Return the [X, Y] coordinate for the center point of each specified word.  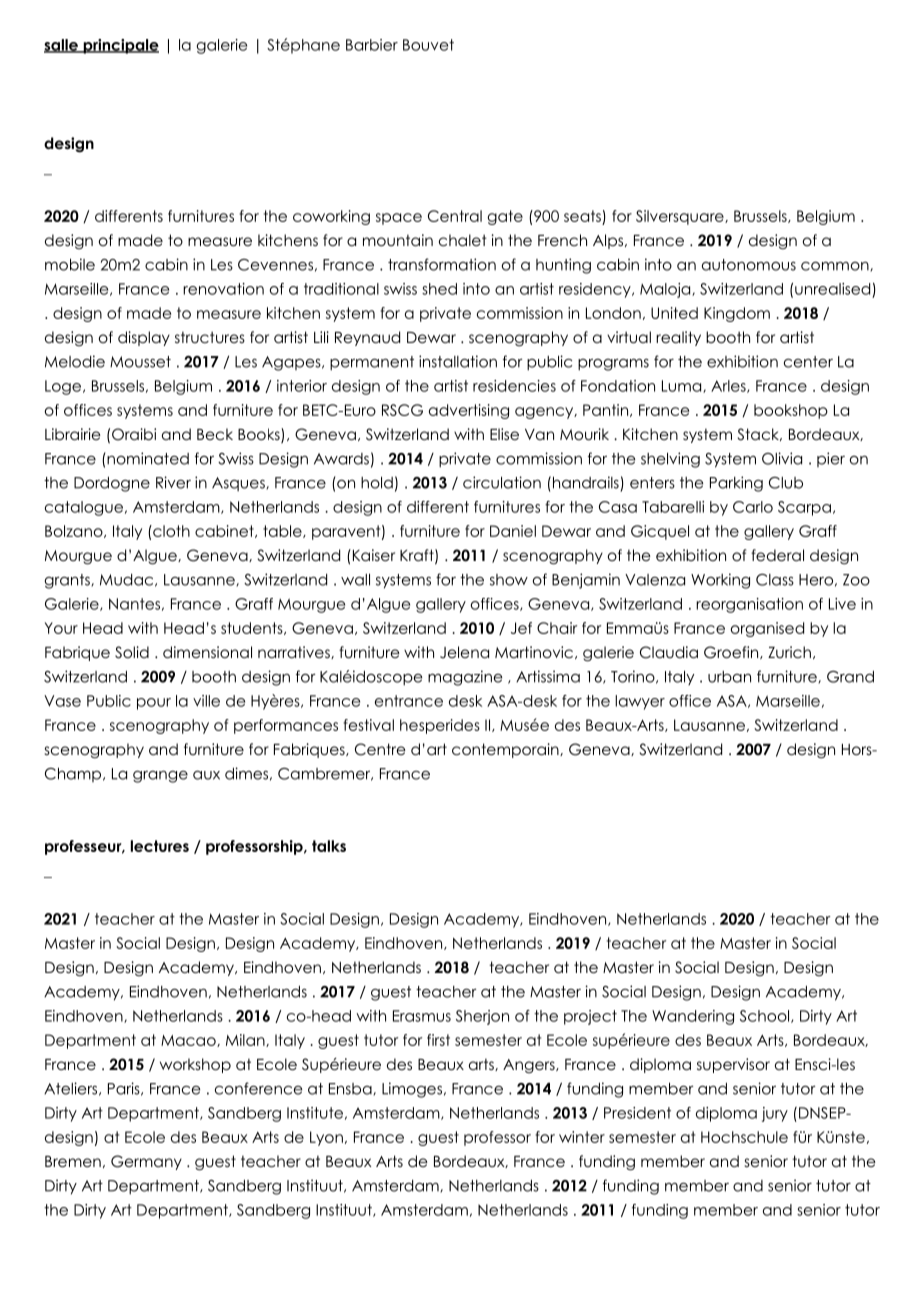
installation [458, 361]
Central [455, 216]
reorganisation [749, 605]
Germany [146, 1162]
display [144, 338]
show [509, 580]
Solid [132, 652]
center [808, 362]
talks [329, 846]
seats [582, 216]
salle [62, 46]
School [766, 1016]
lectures [160, 846]
